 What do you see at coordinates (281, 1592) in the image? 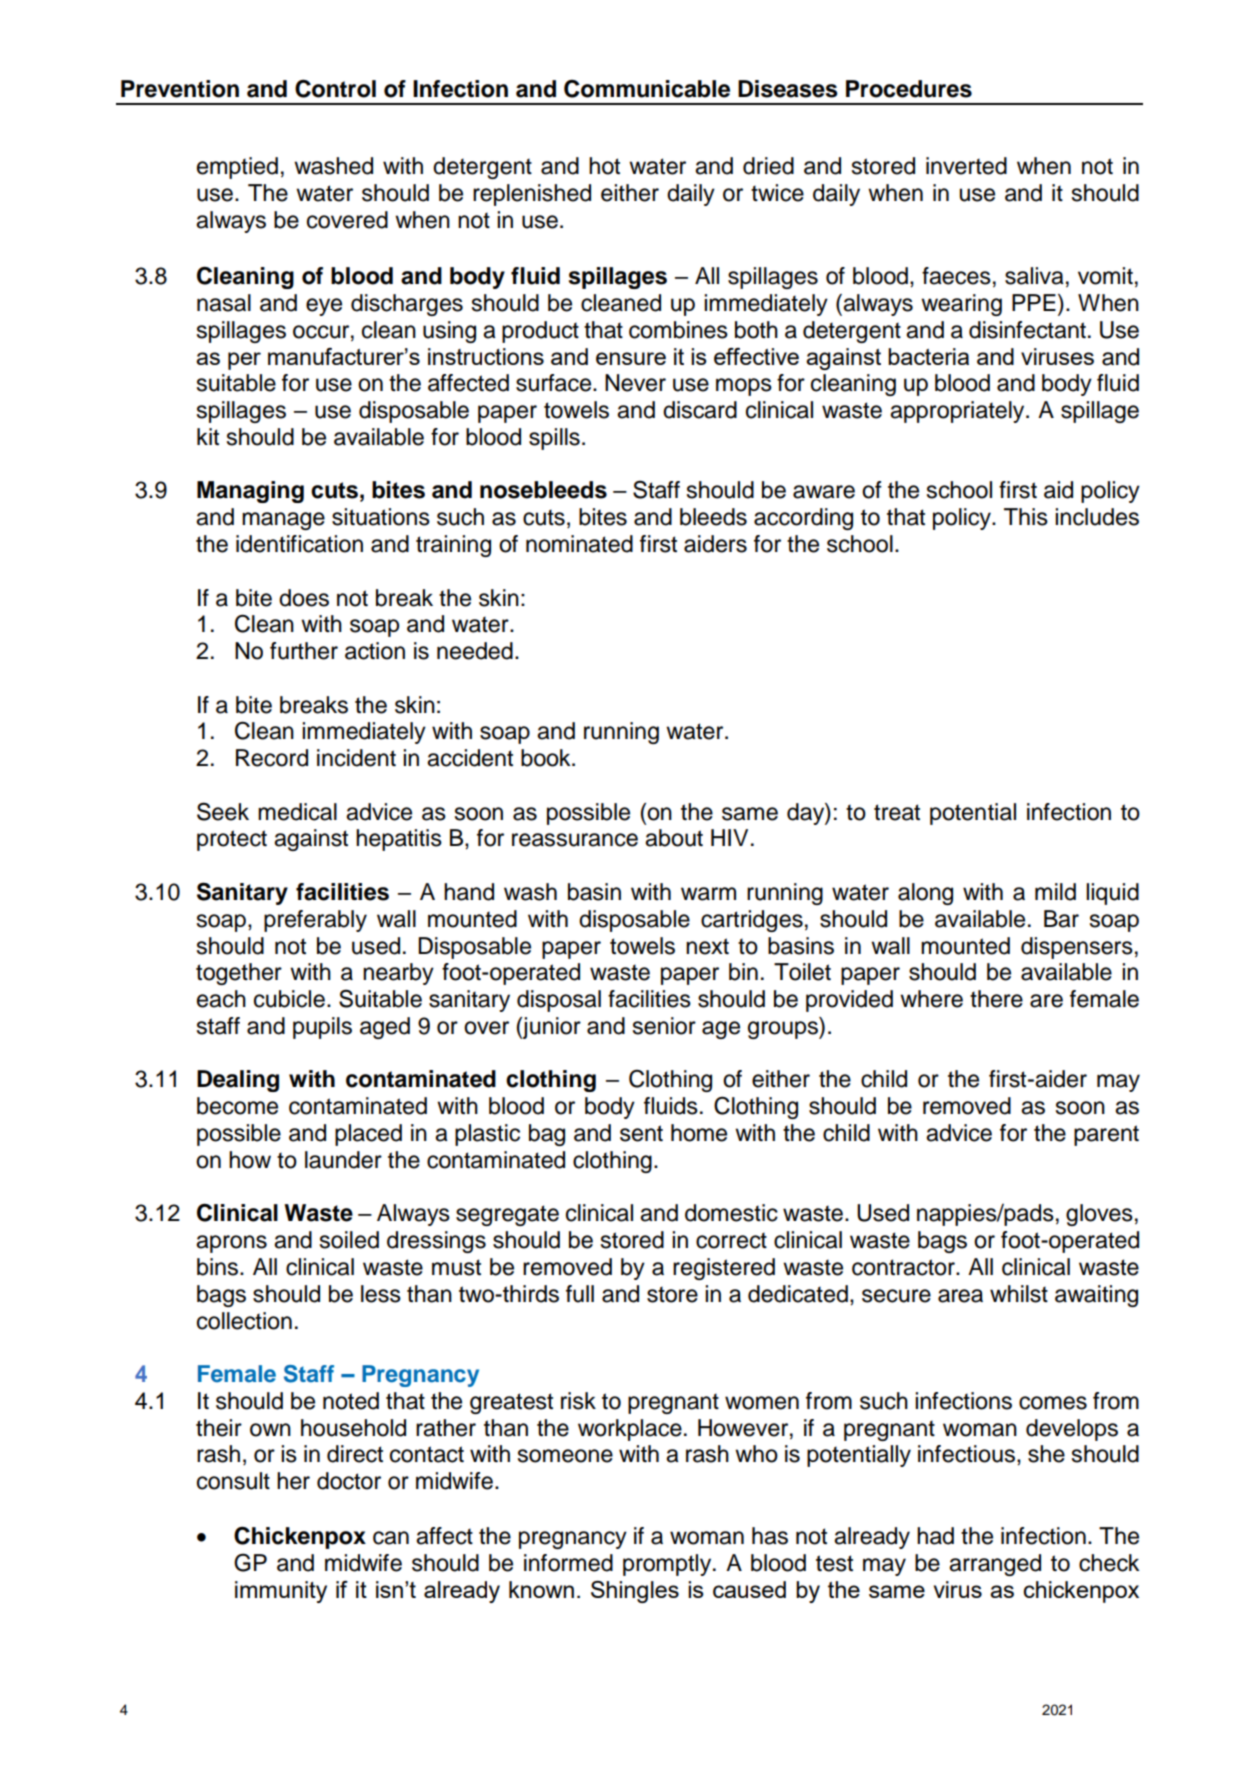
I see `immunity` at bounding box center [281, 1592].
